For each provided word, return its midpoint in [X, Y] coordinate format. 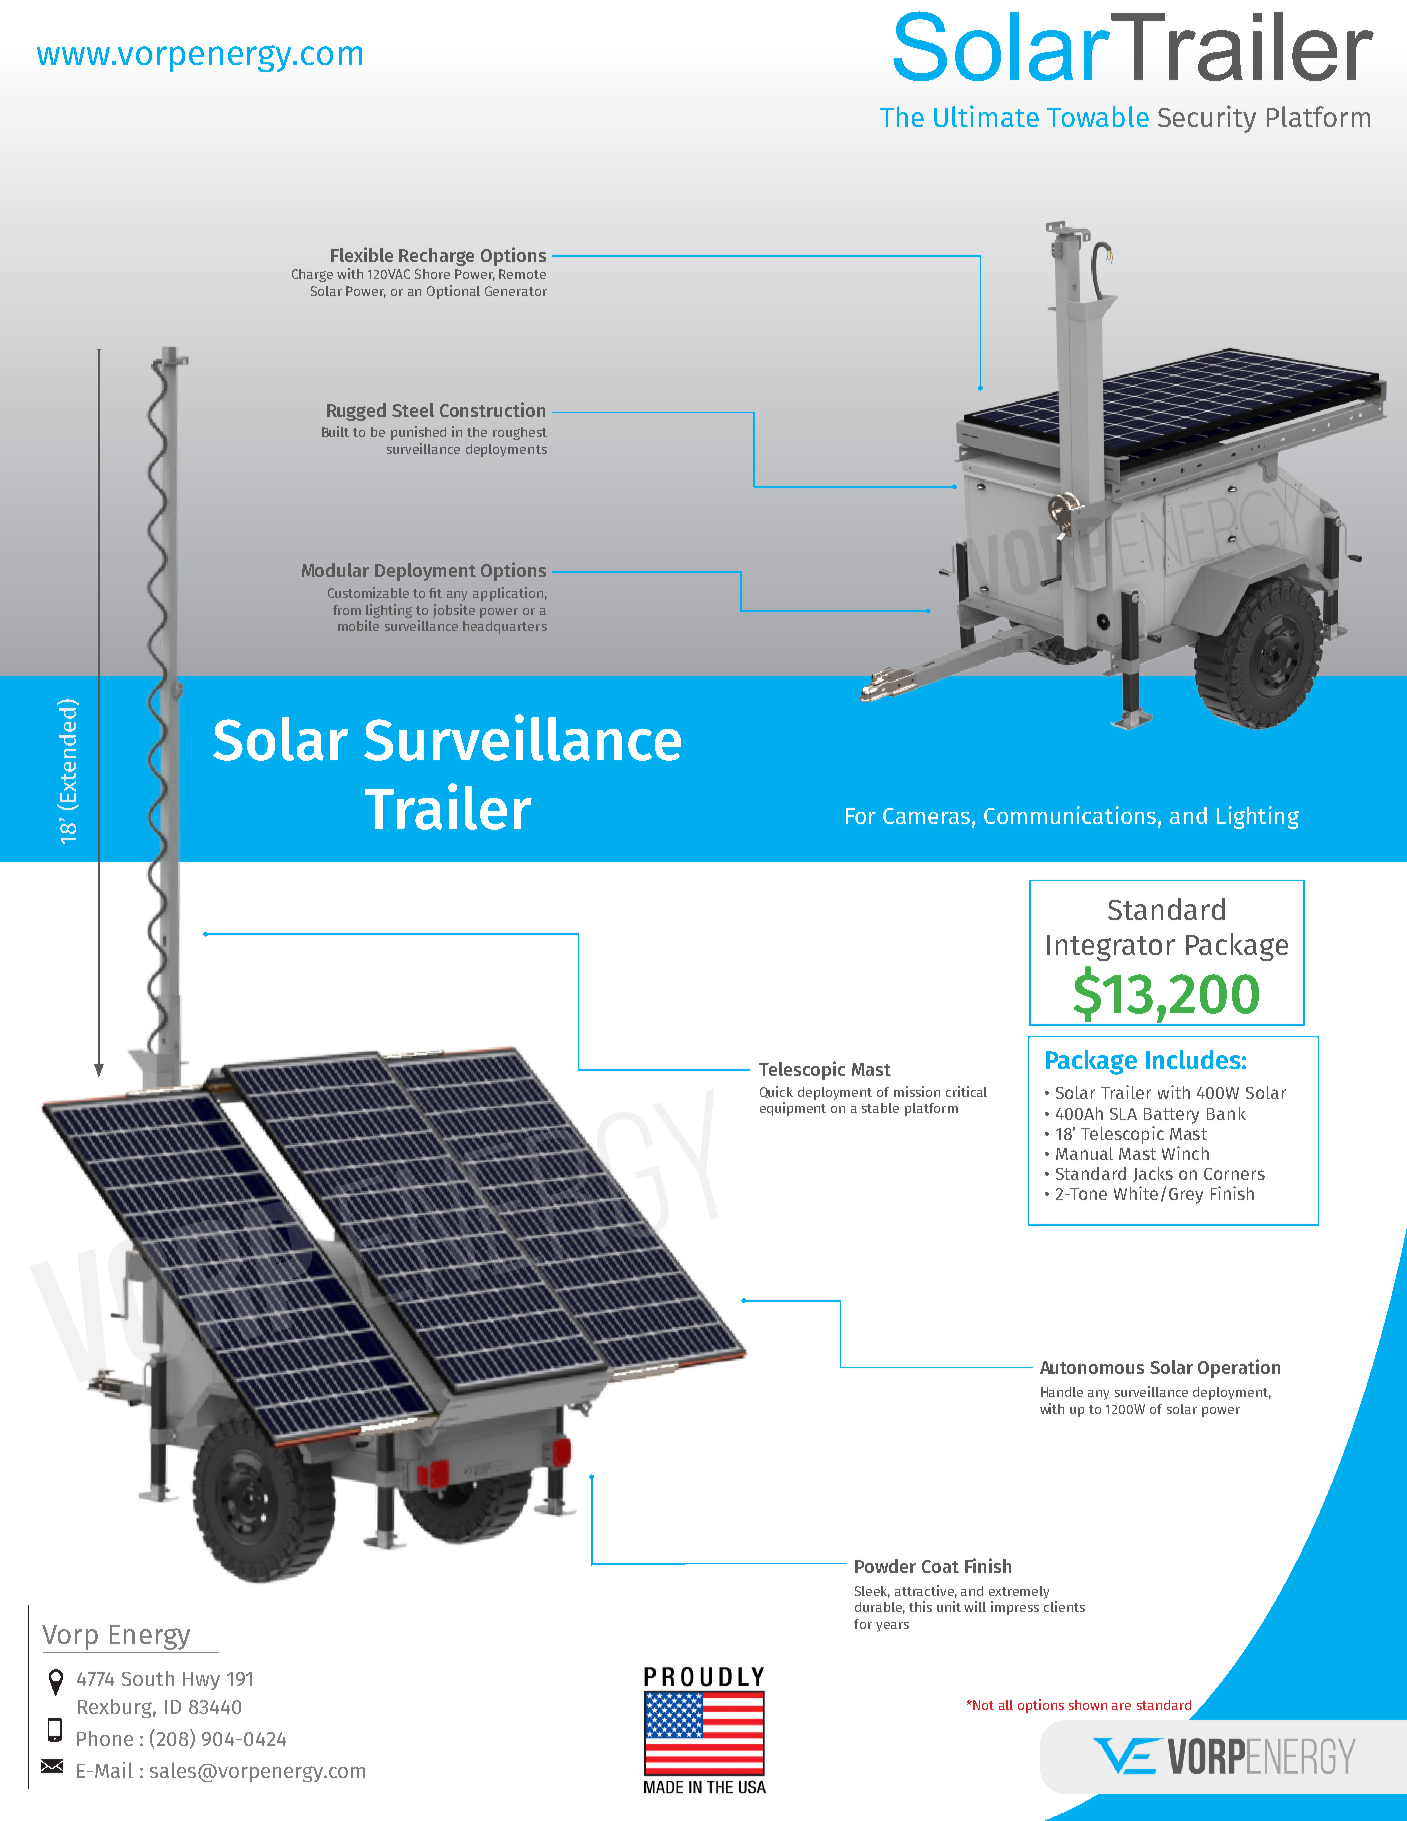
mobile [358, 625]
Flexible [362, 254]
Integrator [1111, 948]
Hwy [201, 1681]
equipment [793, 1109]
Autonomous [1092, 1367]
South [148, 1678]
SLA [1123, 1114]
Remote [522, 274]
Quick [776, 1092]
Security [1207, 119]
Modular [335, 570]
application [508, 594]
